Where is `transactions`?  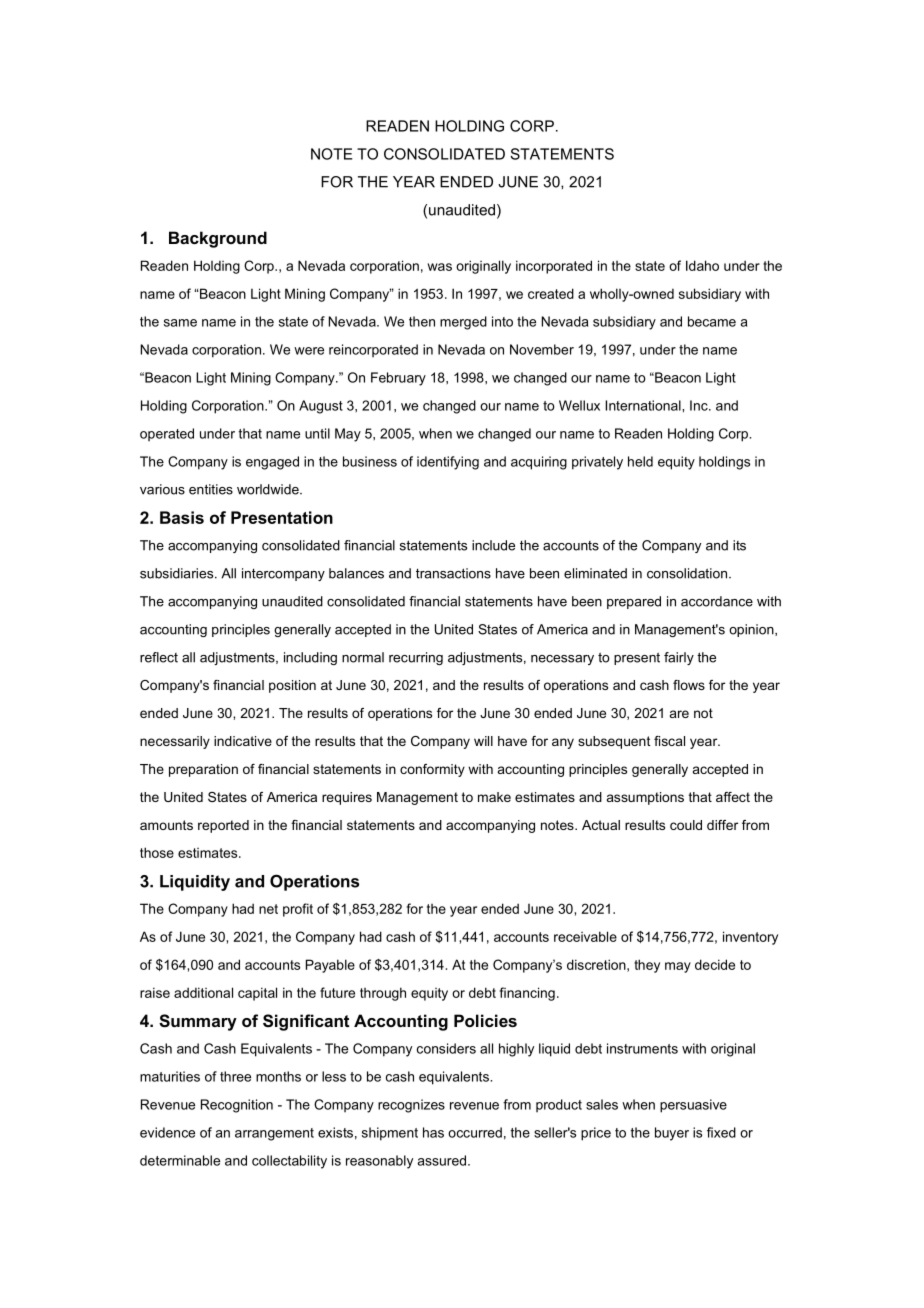 transactions is located at coordinates (453, 573).
